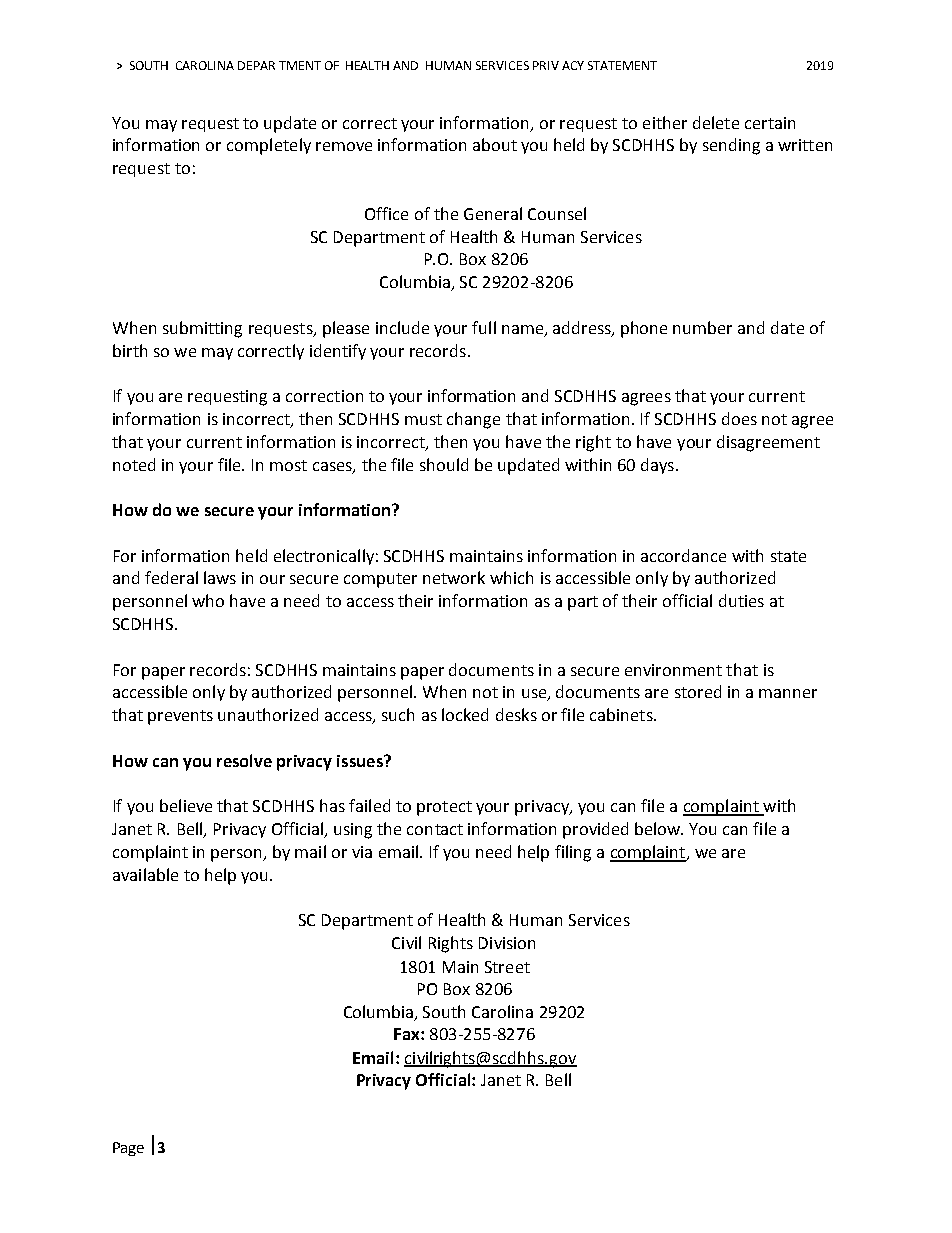 The height and width of the screenshot is (1233, 952). I want to click on sending, so click(731, 146).
